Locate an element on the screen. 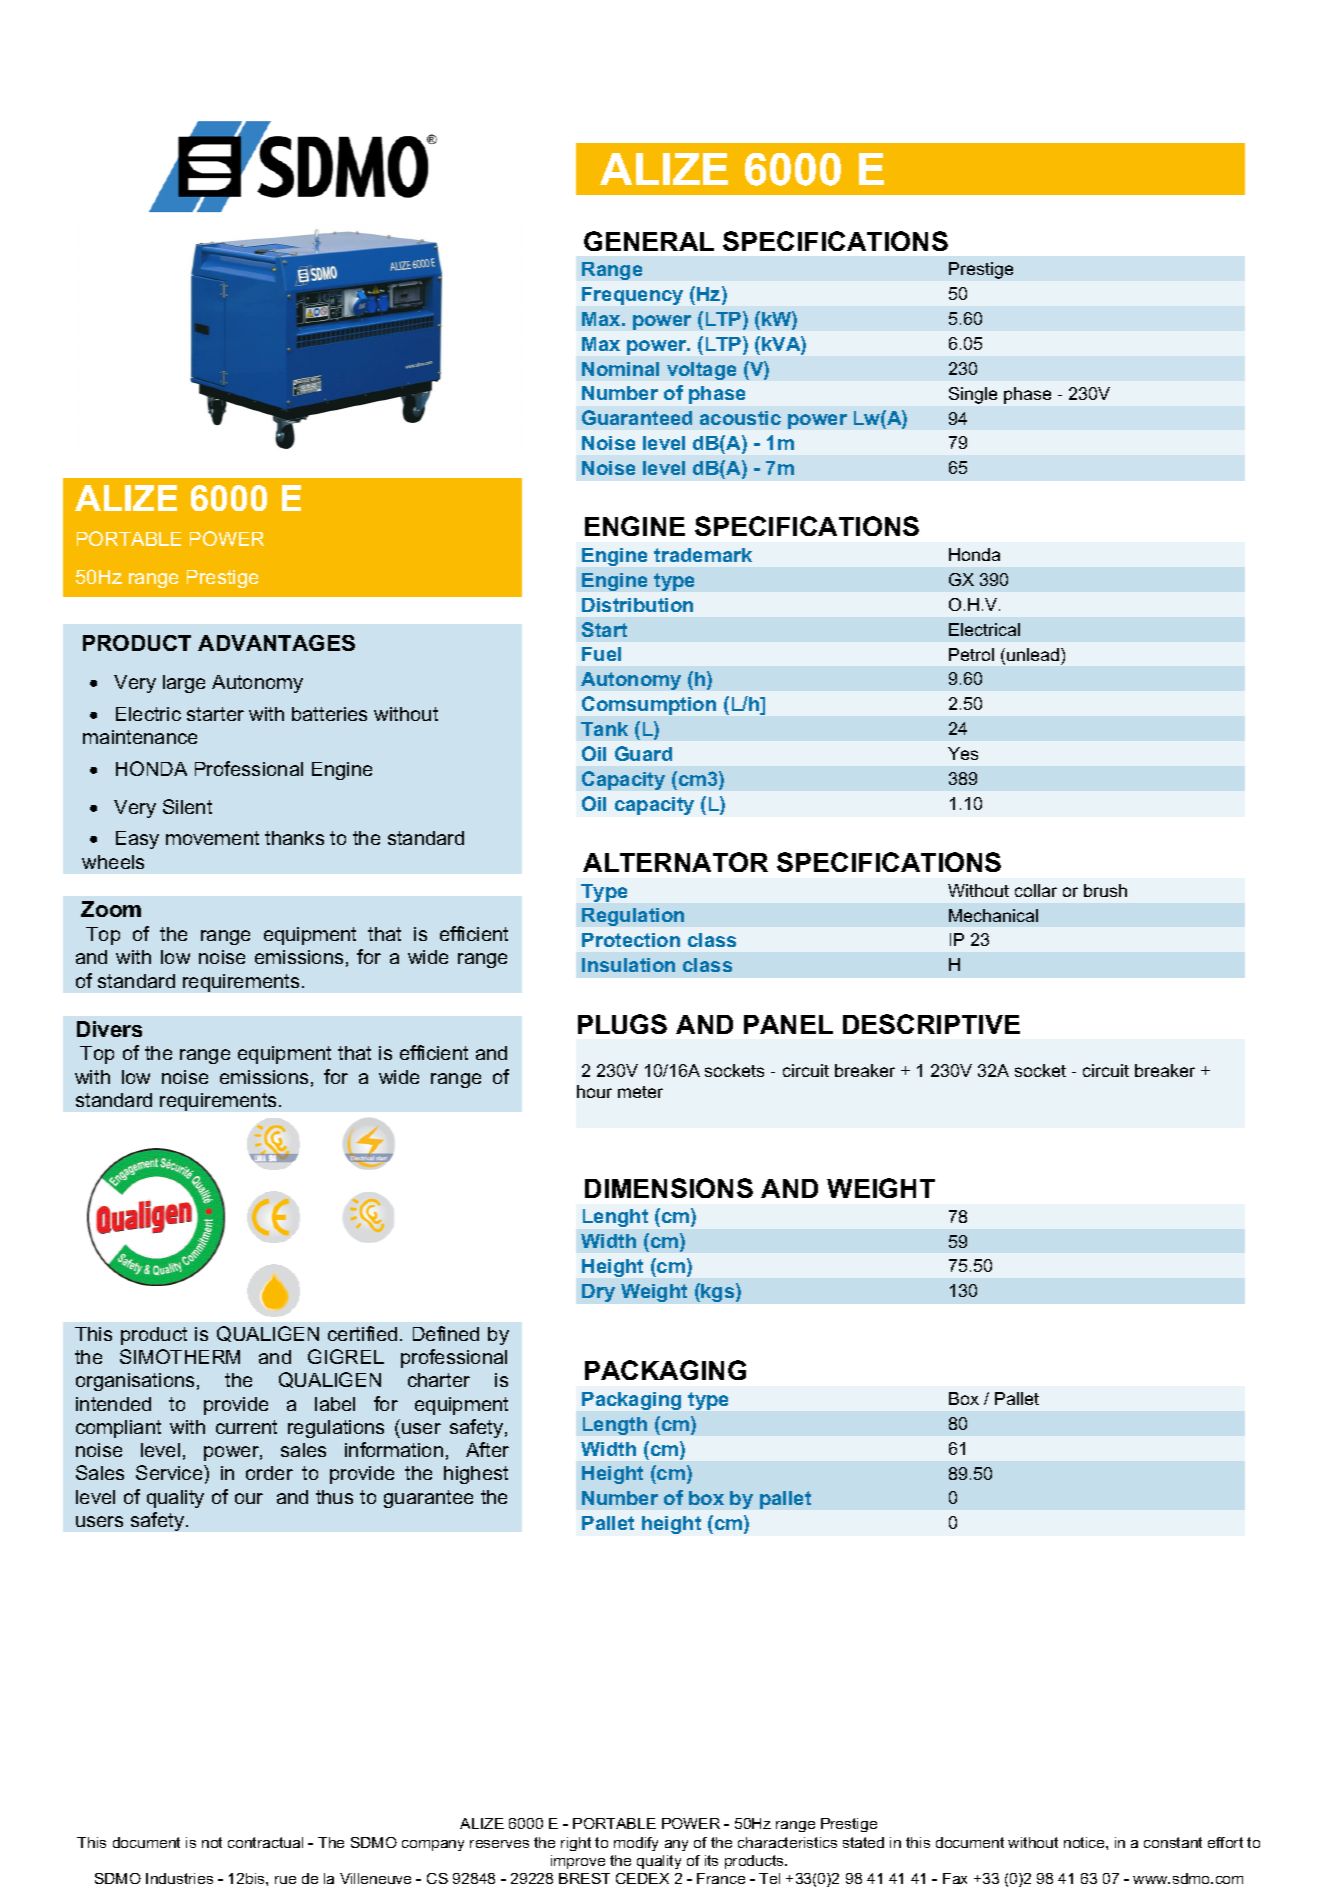 The image size is (1339, 1894). contractual is located at coordinates (265, 1842).
